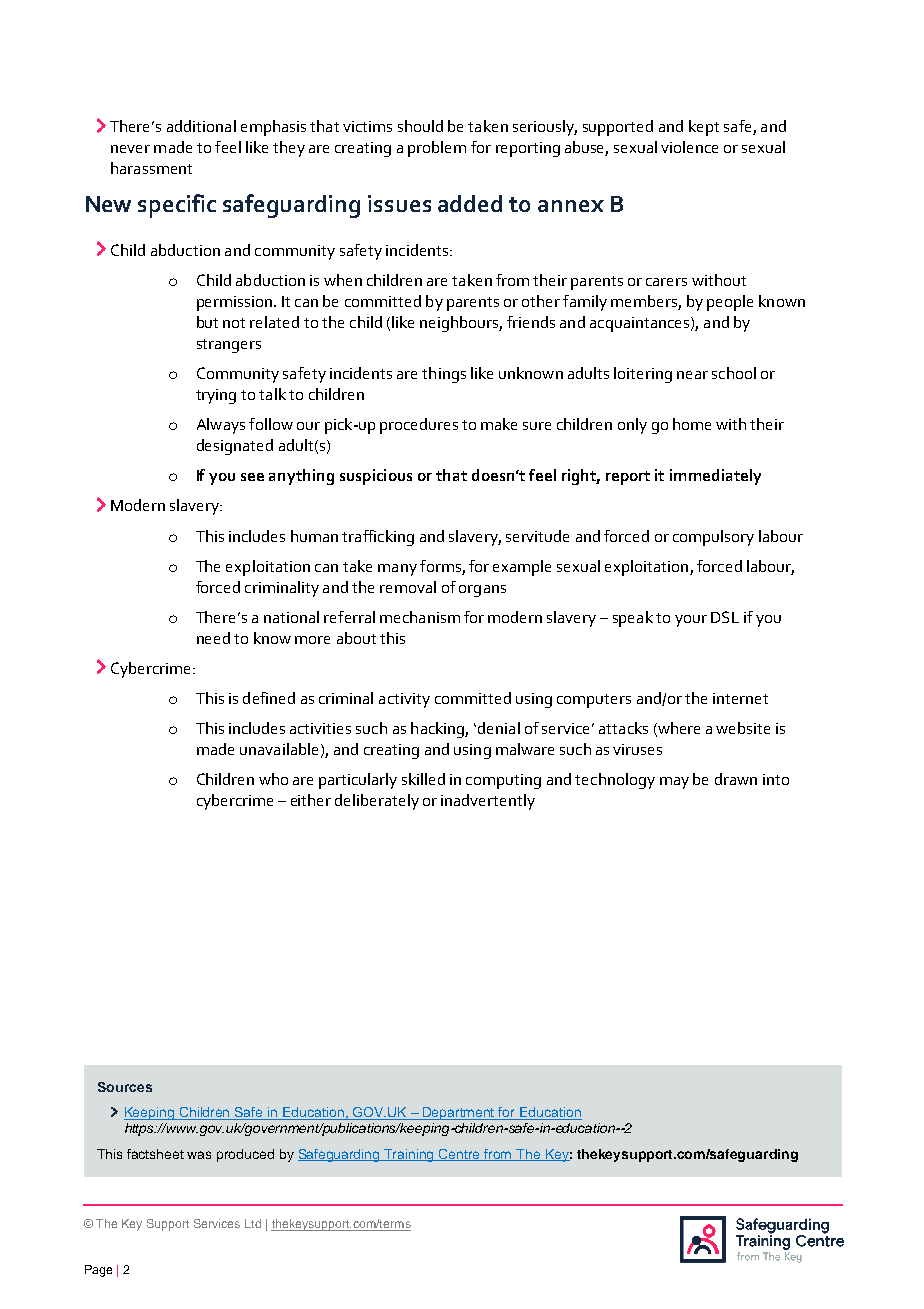 The width and height of the image is (924, 1309). What do you see at coordinates (437, 149) in the image?
I see `problem` at bounding box center [437, 149].
